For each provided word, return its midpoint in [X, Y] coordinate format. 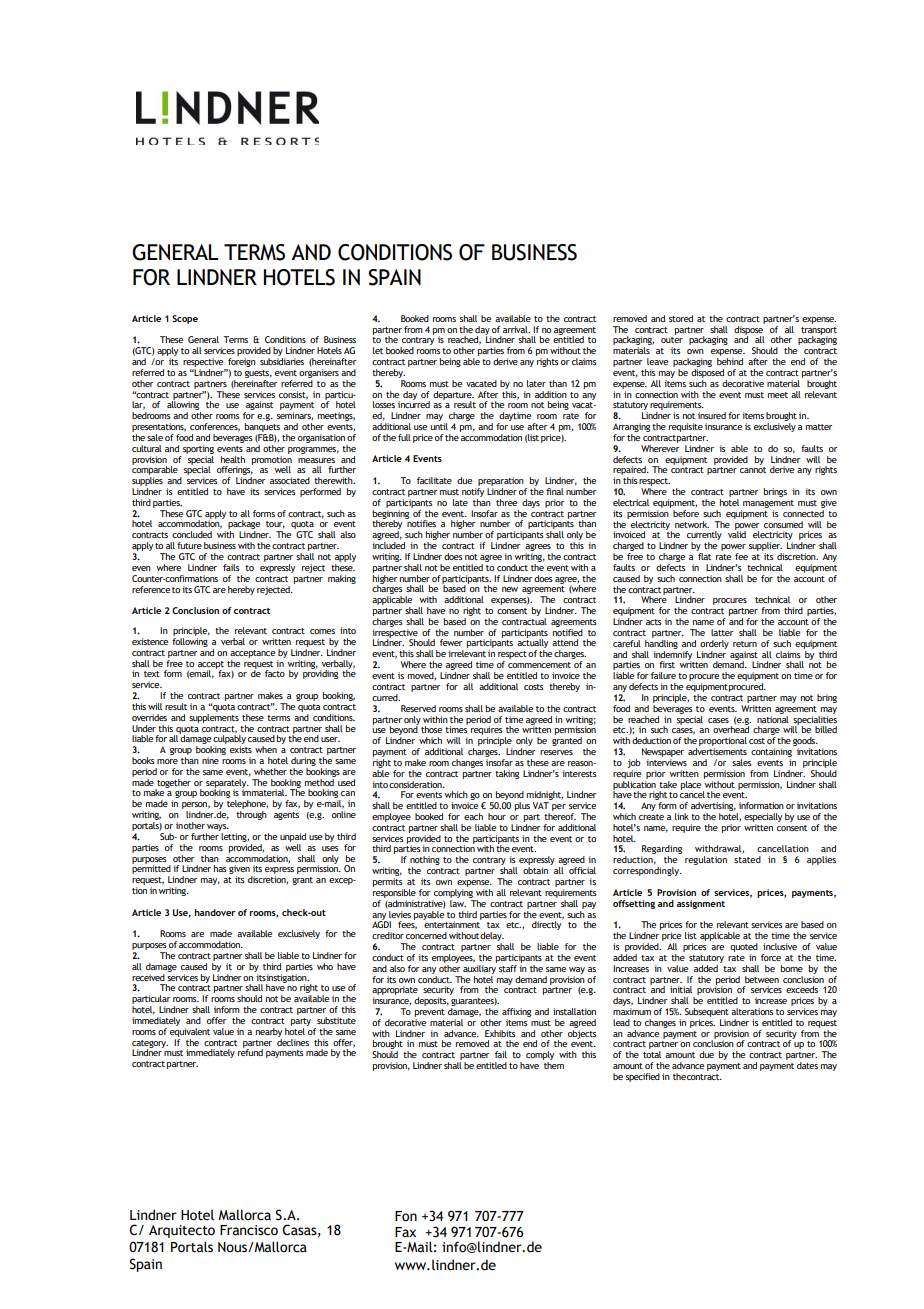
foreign [242, 362]
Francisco [249, 1230]
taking [507, 774]
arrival [516, 329]
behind [730, 361]
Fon [406, 1216]
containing [771, 752]
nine [210, 760]
